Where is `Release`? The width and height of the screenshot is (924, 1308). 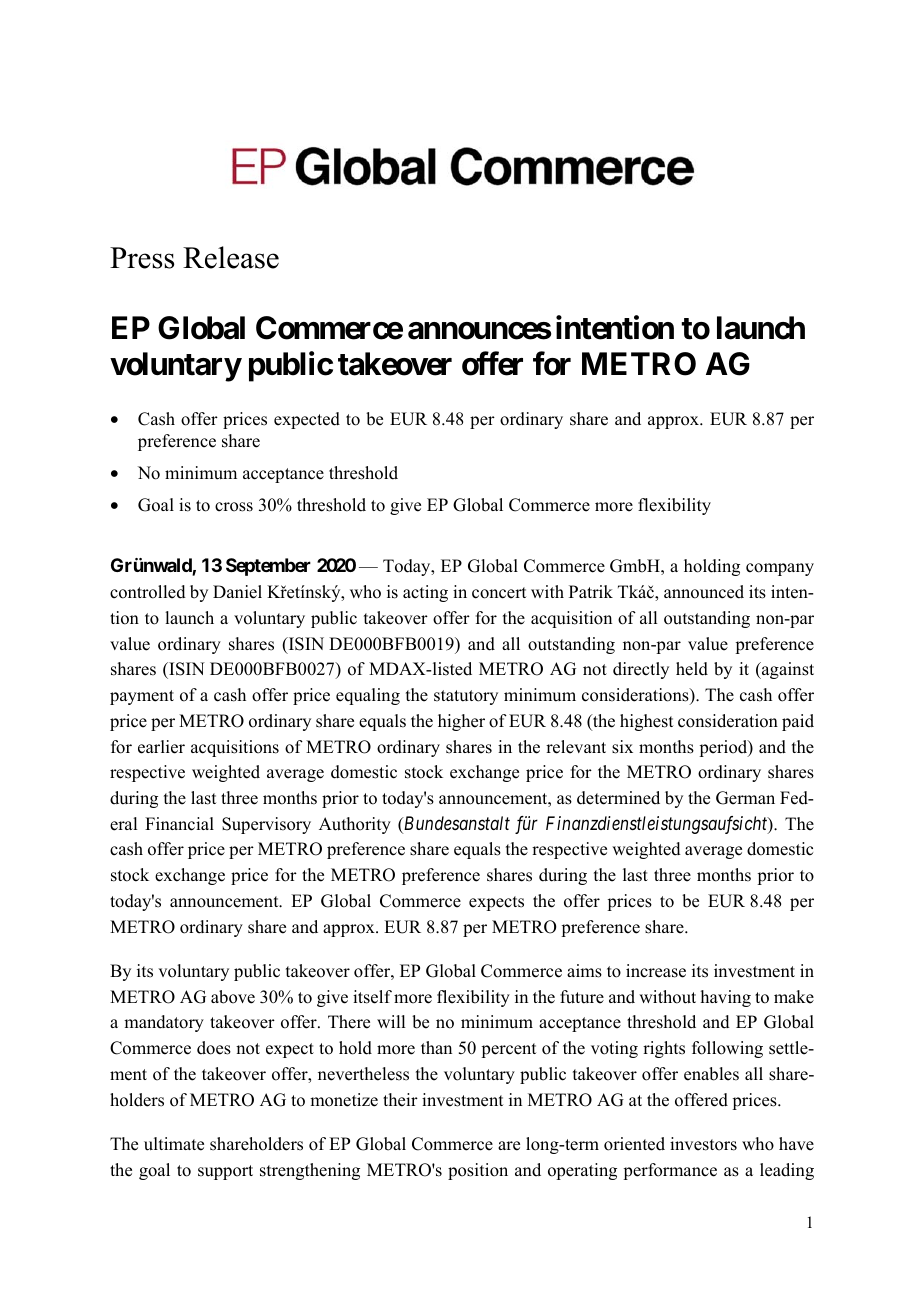 Release is located at coordinates (231, 257).
